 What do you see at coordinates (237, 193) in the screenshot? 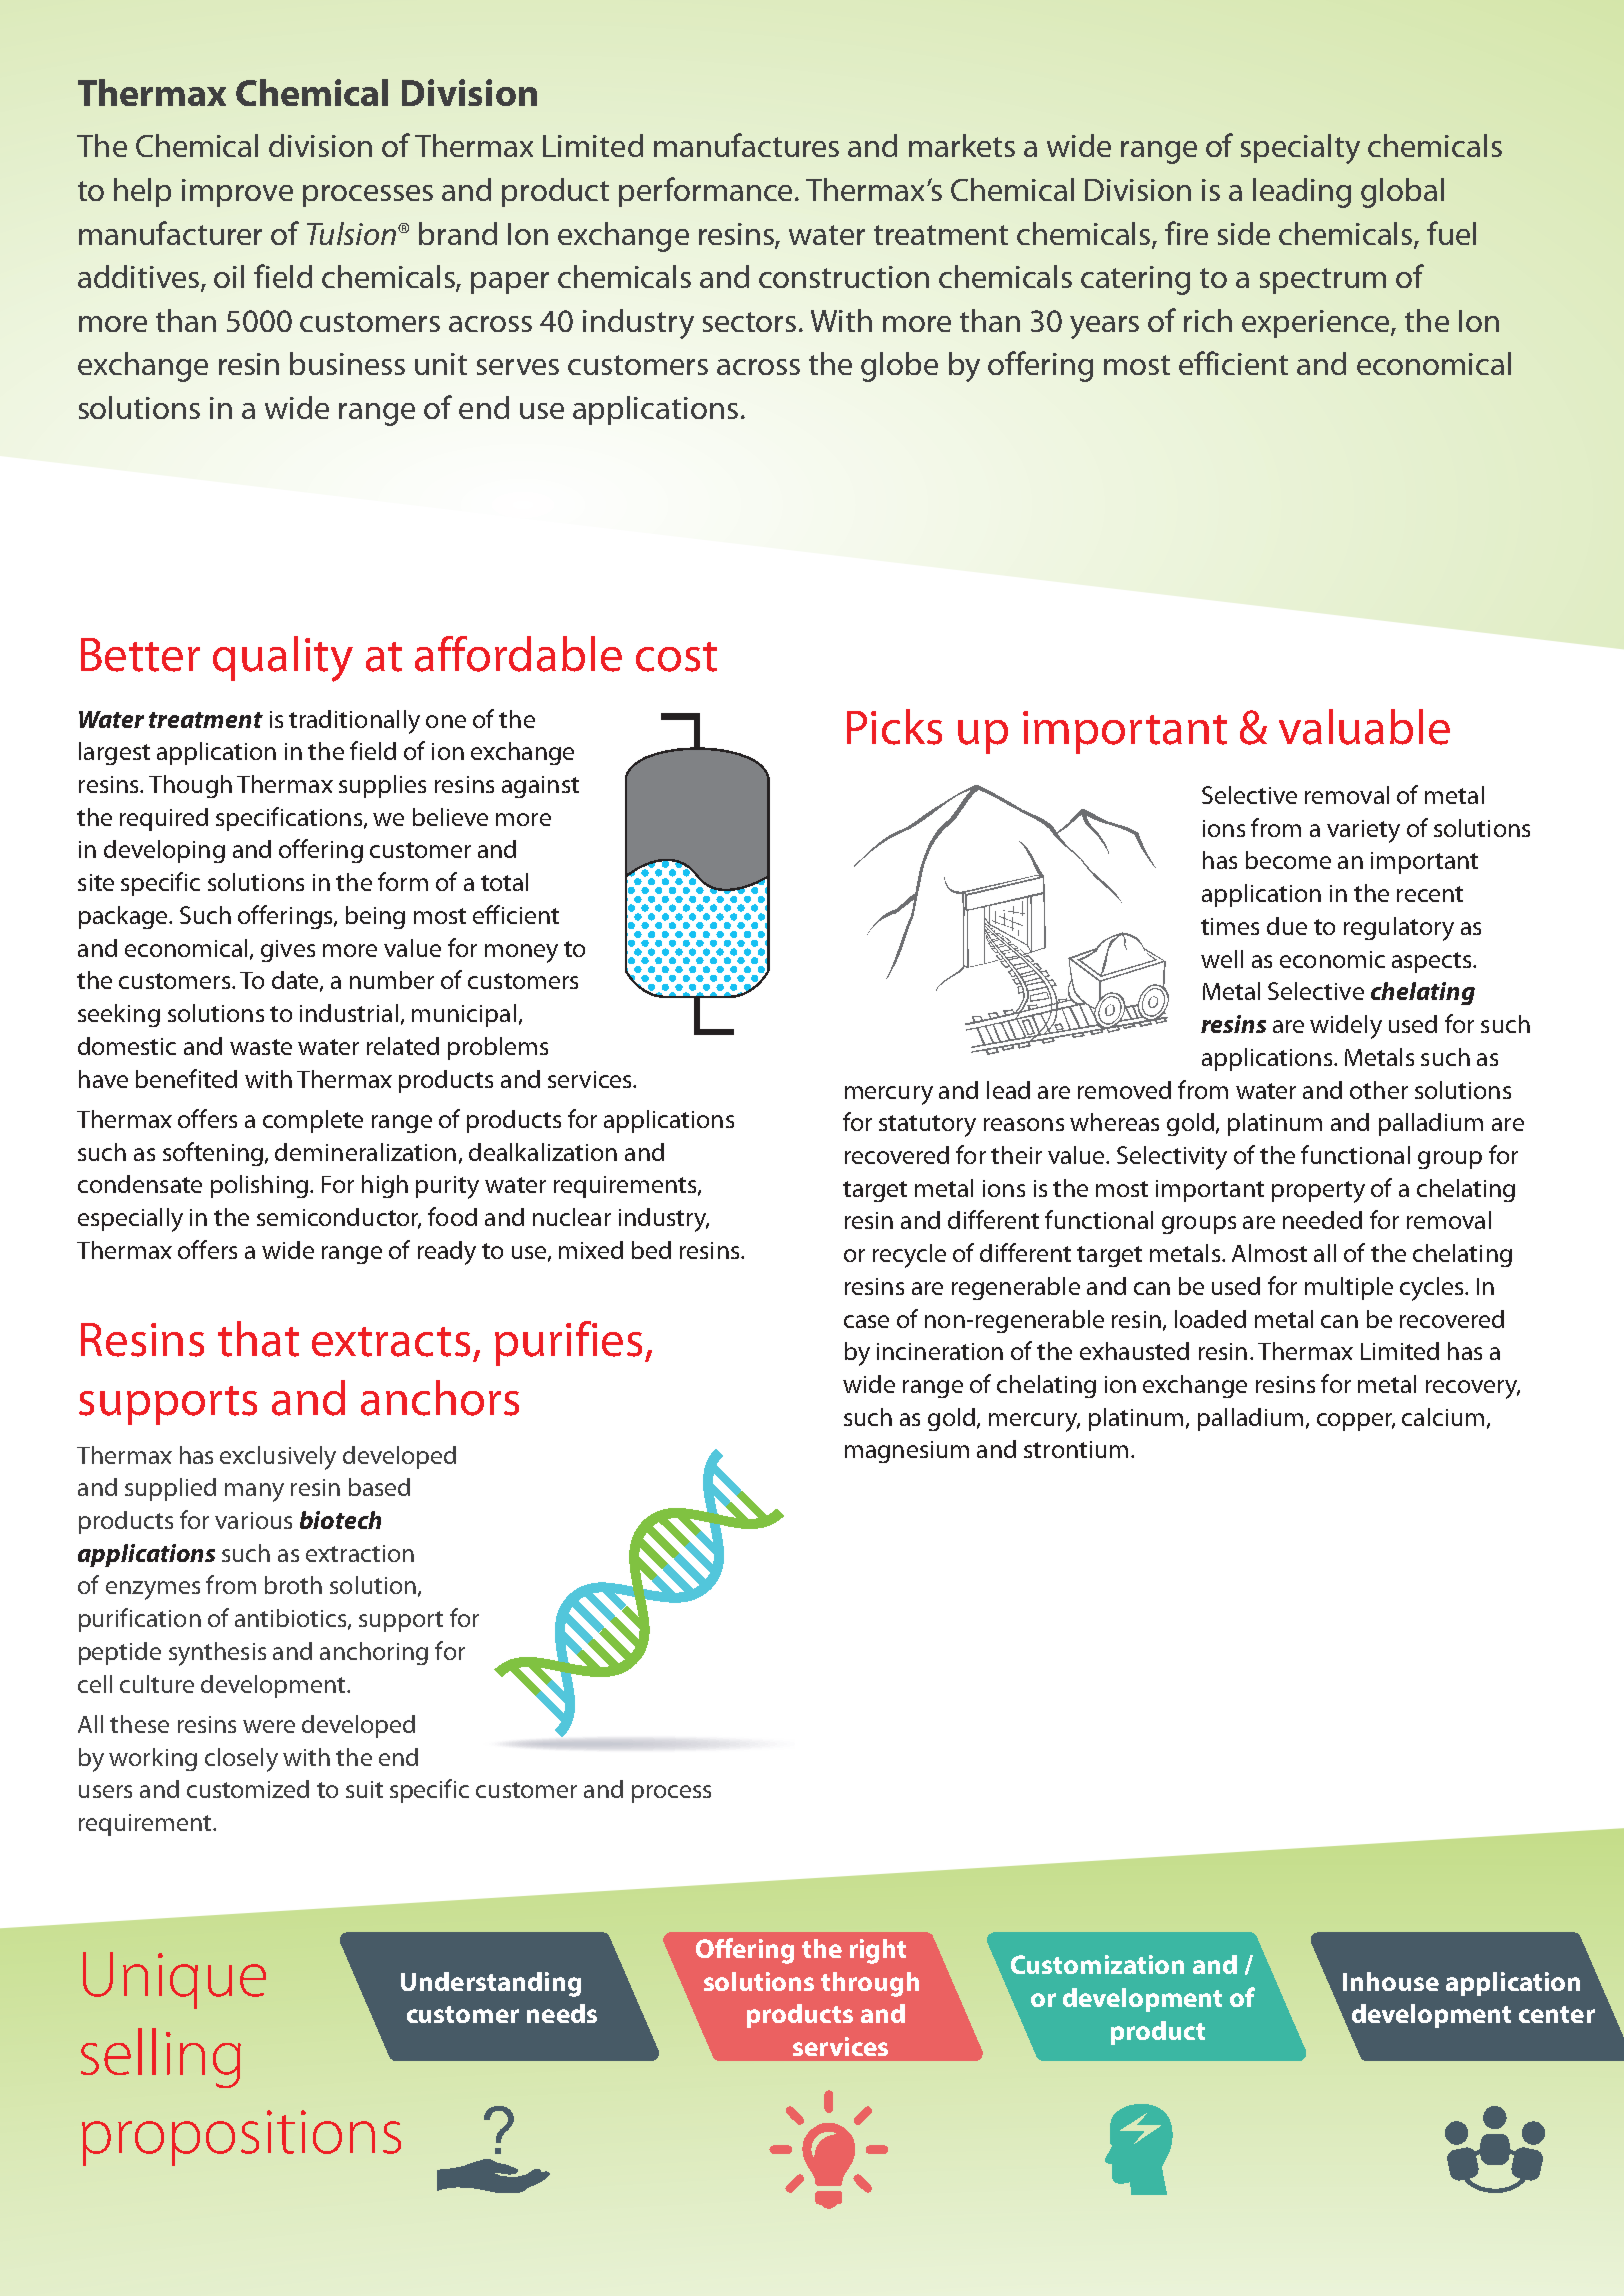
I see `improve` at bounding box center [237, 193].
